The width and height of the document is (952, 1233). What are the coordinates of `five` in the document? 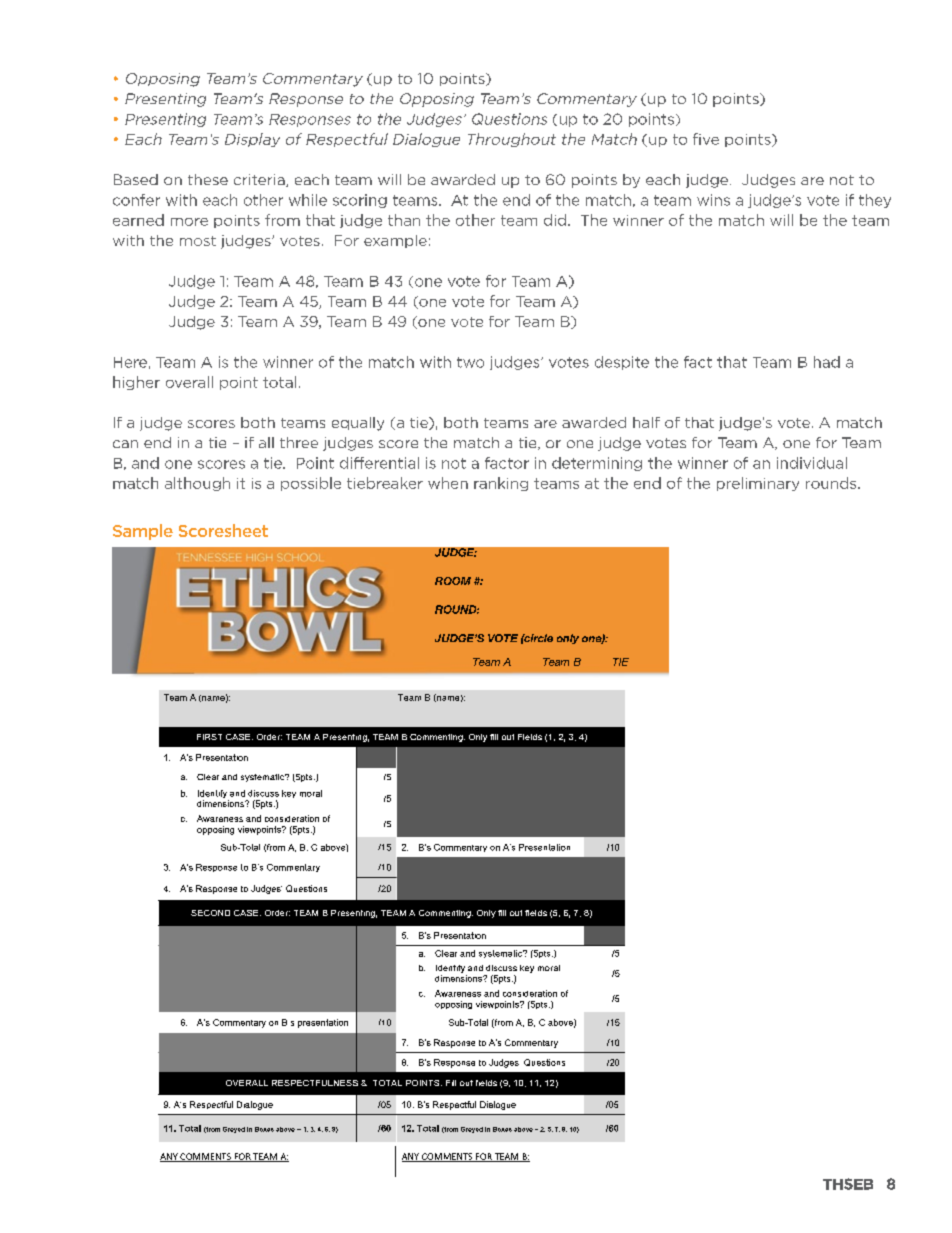 It's located at (706, 139).
